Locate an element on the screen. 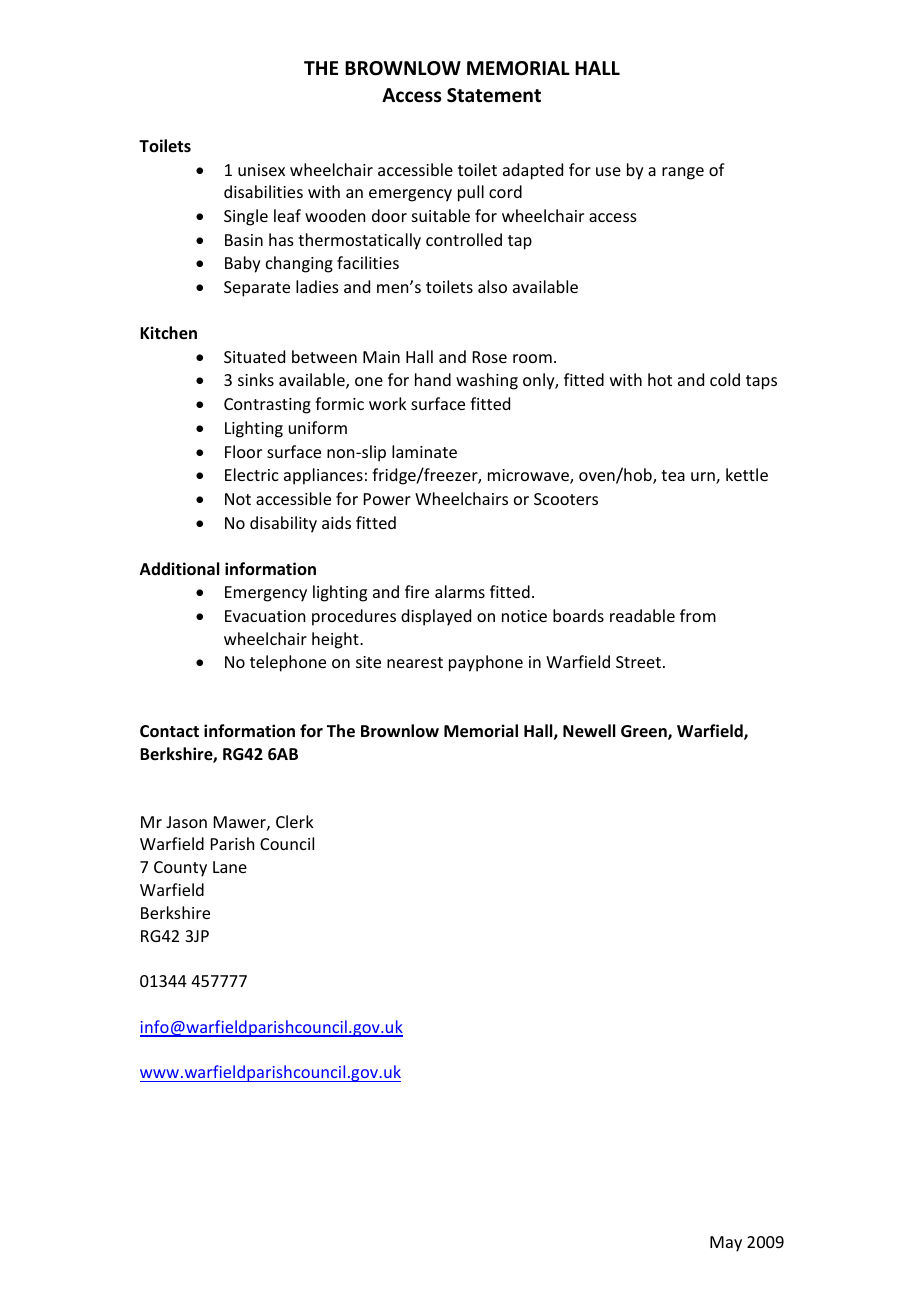  payphone is located at coordinates (486, 663).
